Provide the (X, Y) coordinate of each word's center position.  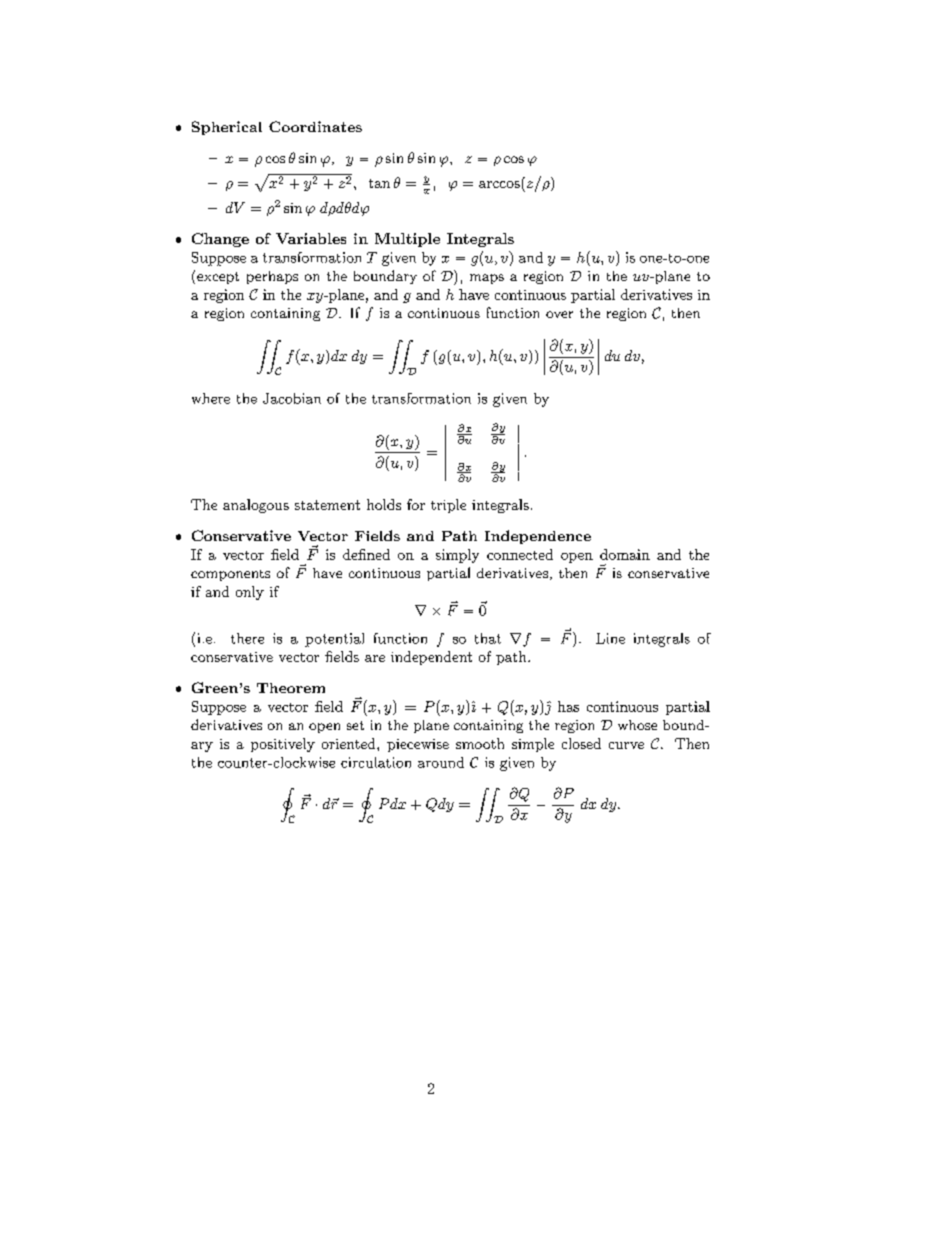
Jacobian (292, 398)
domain (625, 554)
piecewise (418, 745)
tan (379, 183)
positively (283, 745)
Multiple (407, 240)
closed (581, 743)
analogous (256, 506)
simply (457, 556)
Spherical (227, 128)
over (559, 314)
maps (487, 279)
